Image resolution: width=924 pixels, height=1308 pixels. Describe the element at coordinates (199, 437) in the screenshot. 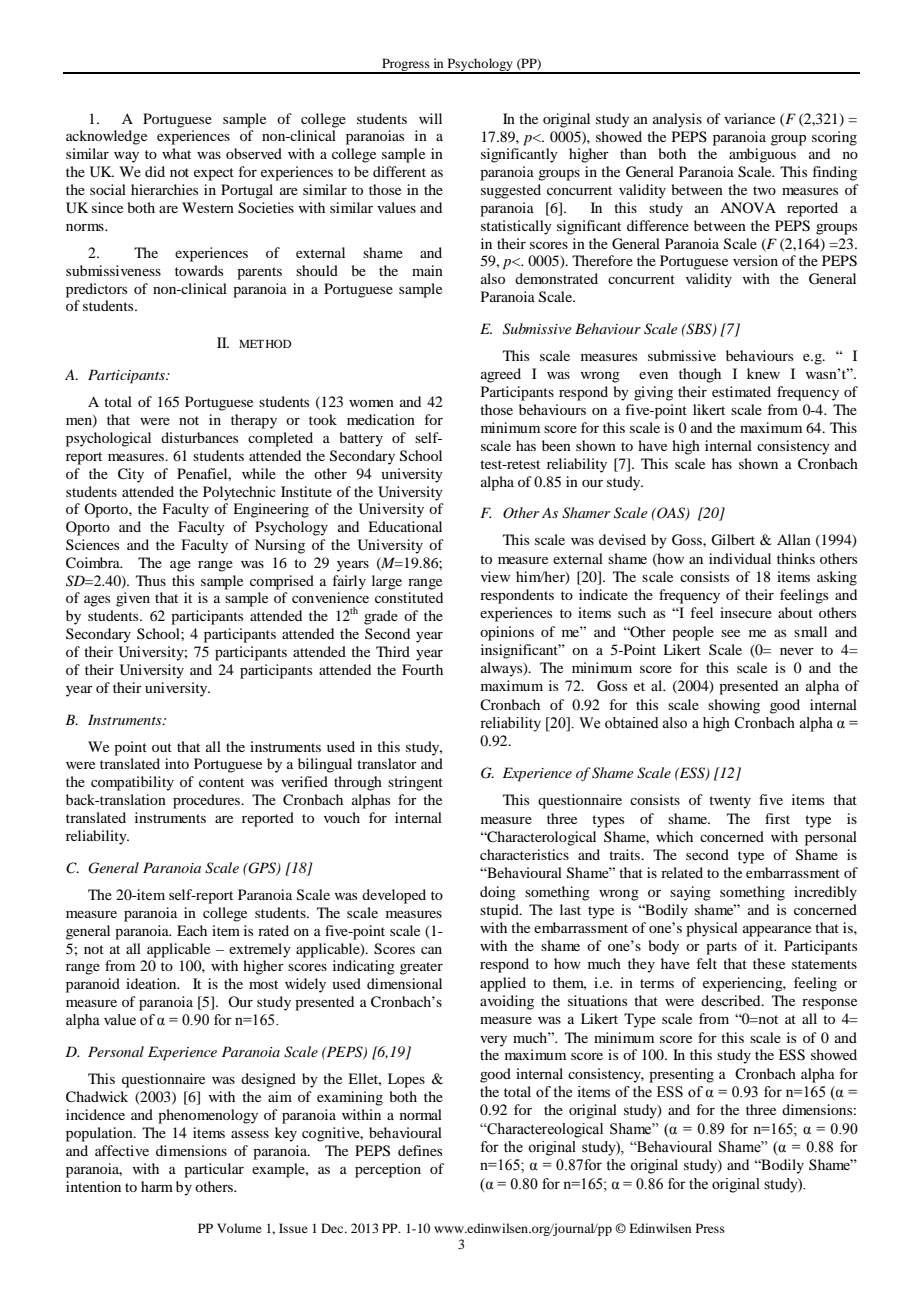

I see `disturbances` at that location.
